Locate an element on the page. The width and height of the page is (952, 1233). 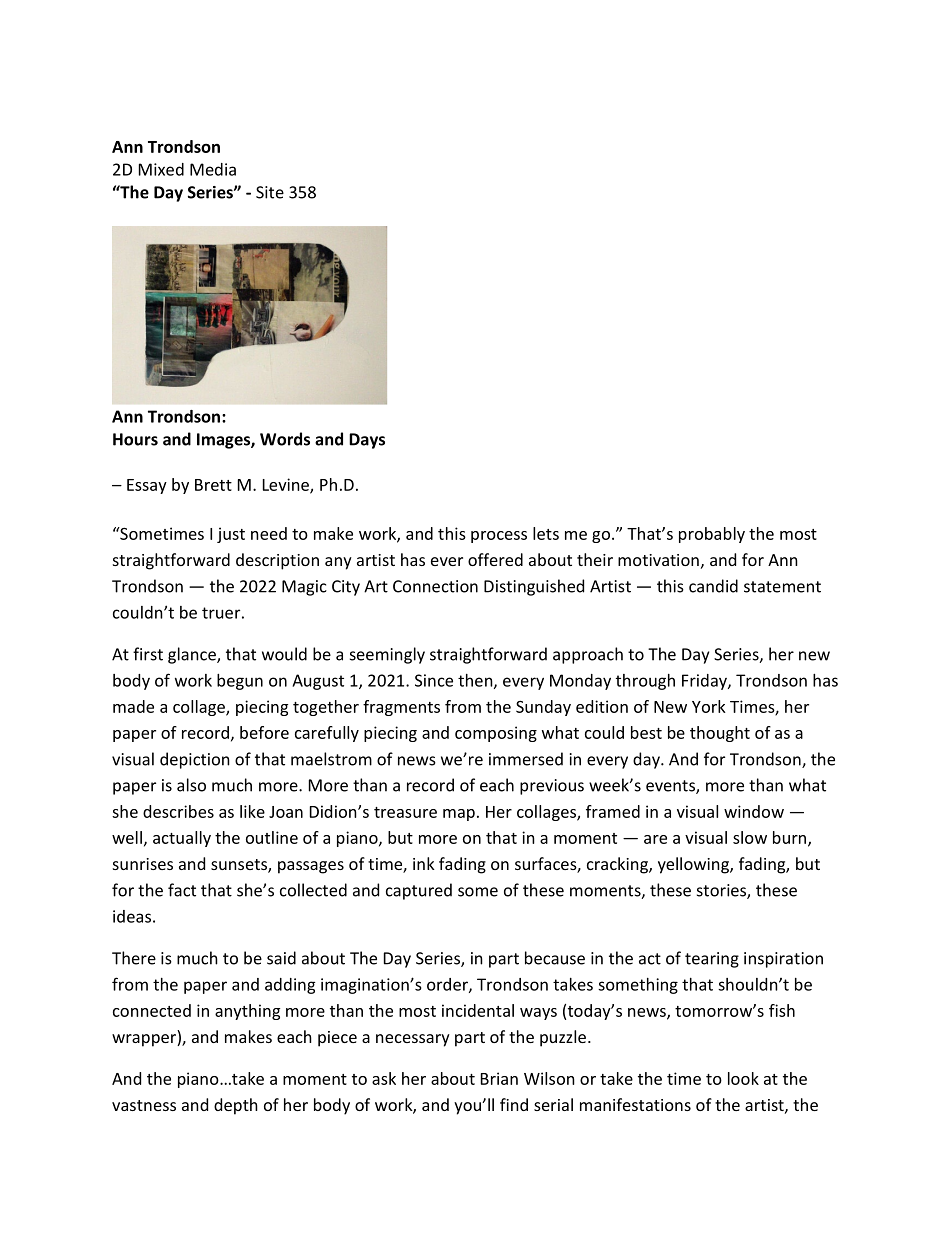
also is located at coordinates (191, 785).
